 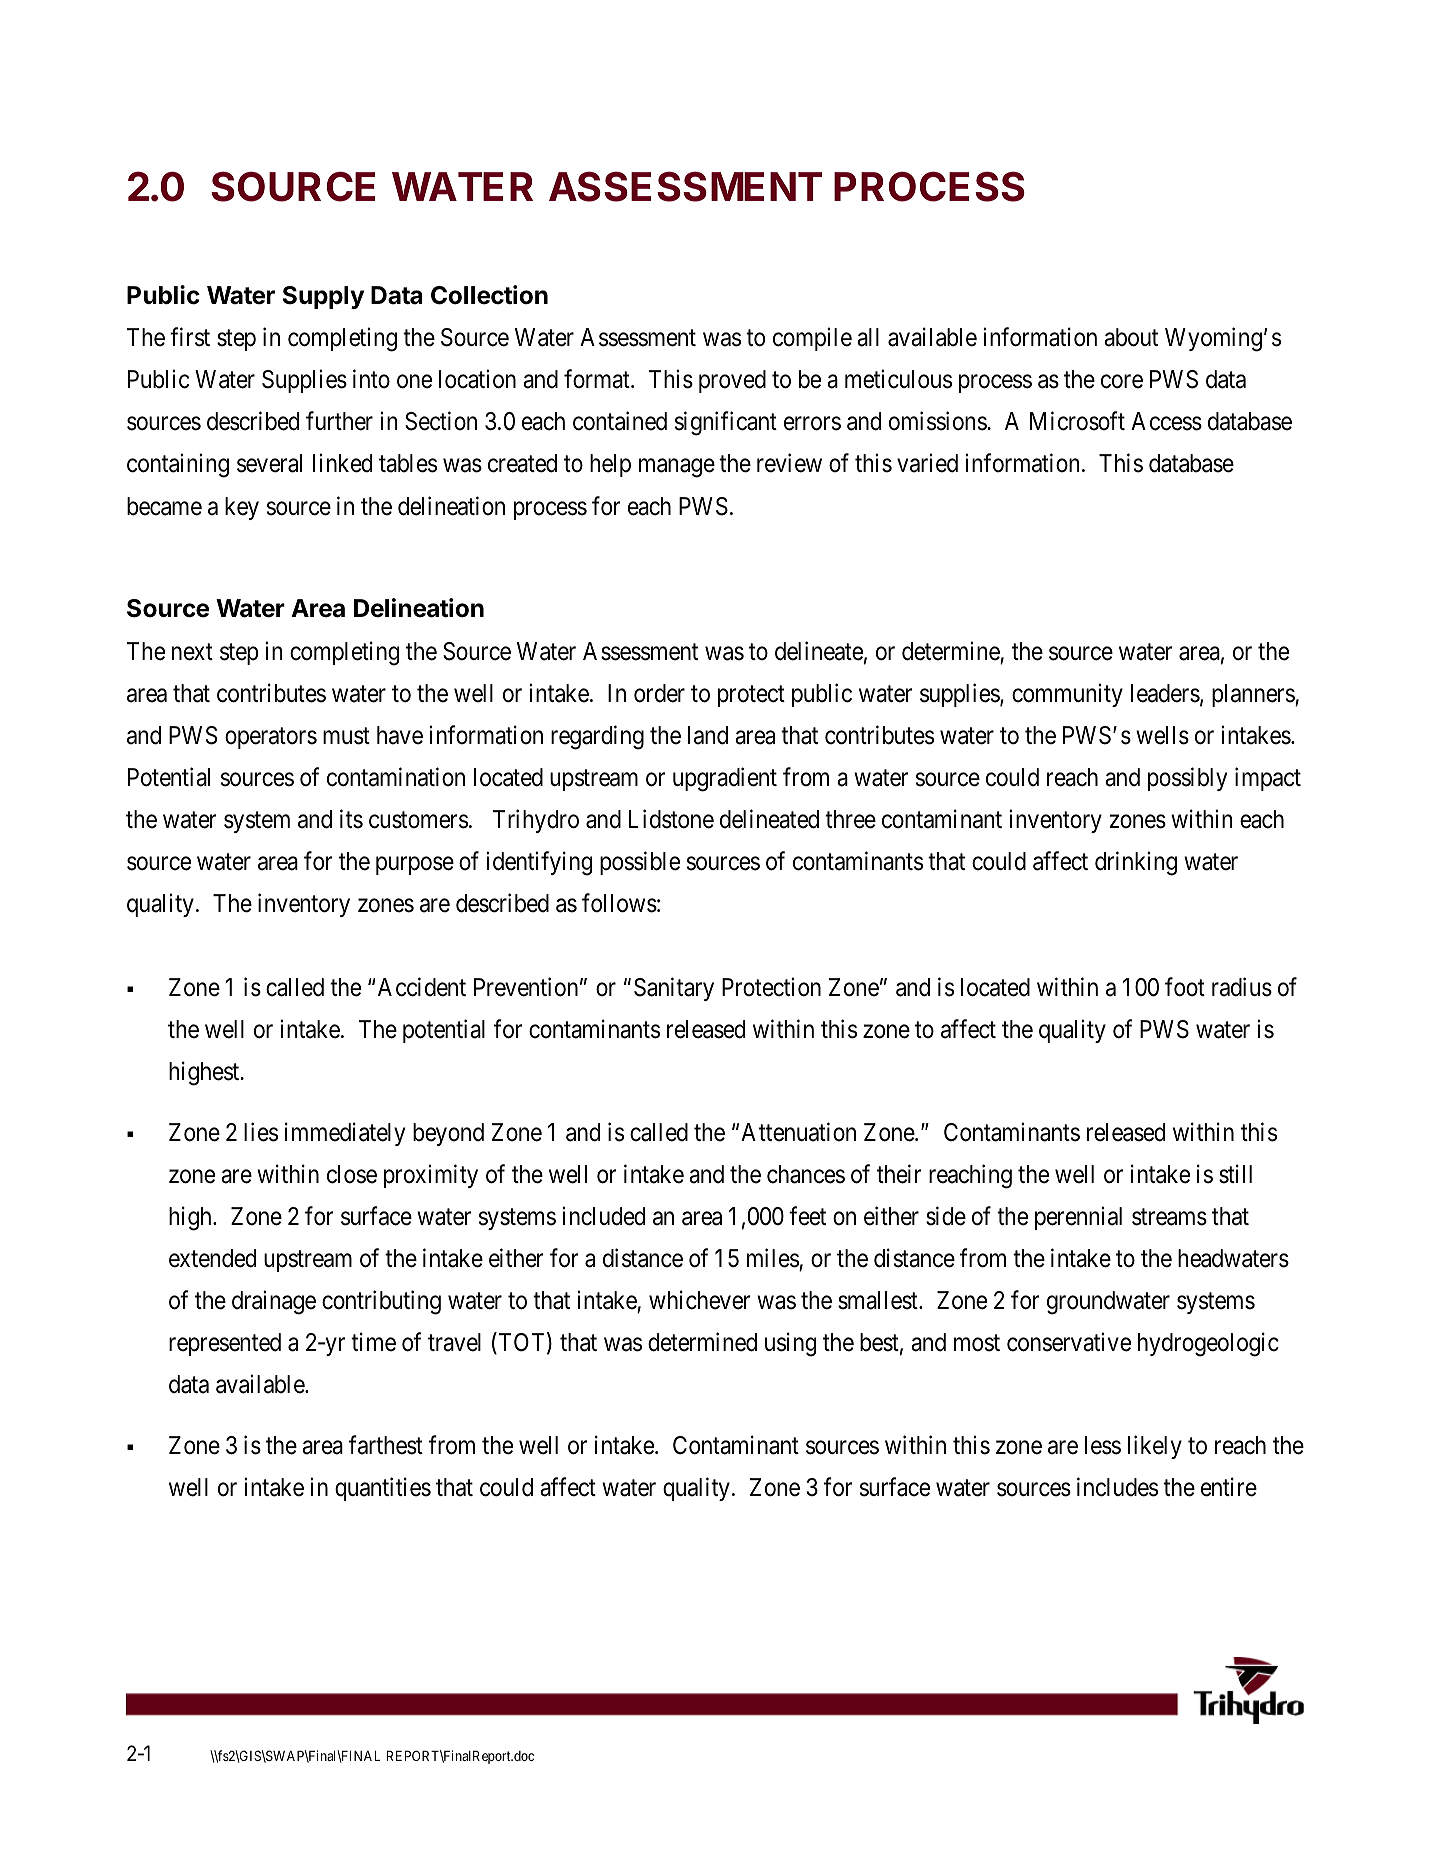 I want to click on farthest, so click(x=386, y=1445).
